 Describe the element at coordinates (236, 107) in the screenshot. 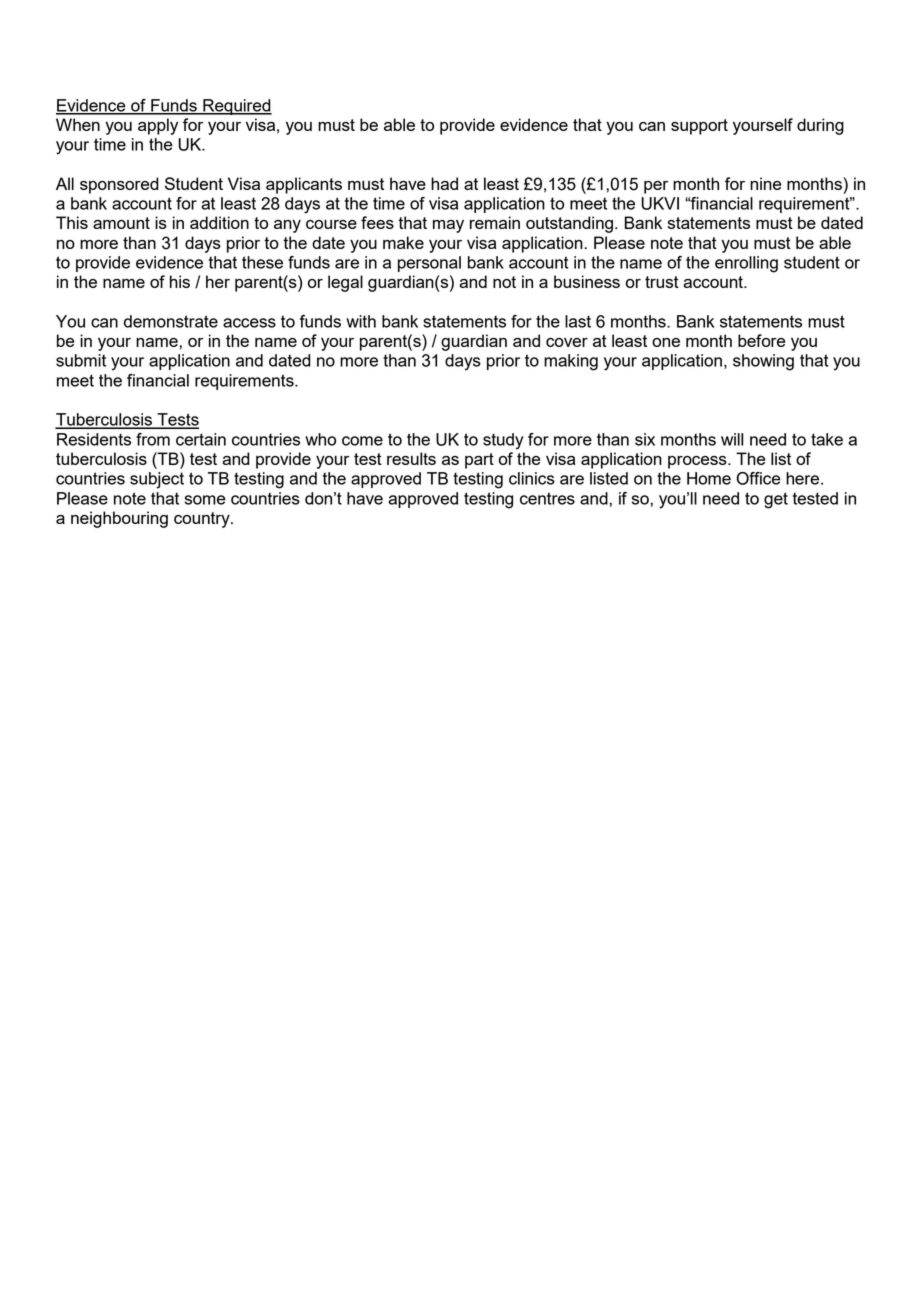

I see `Required` at that location.
